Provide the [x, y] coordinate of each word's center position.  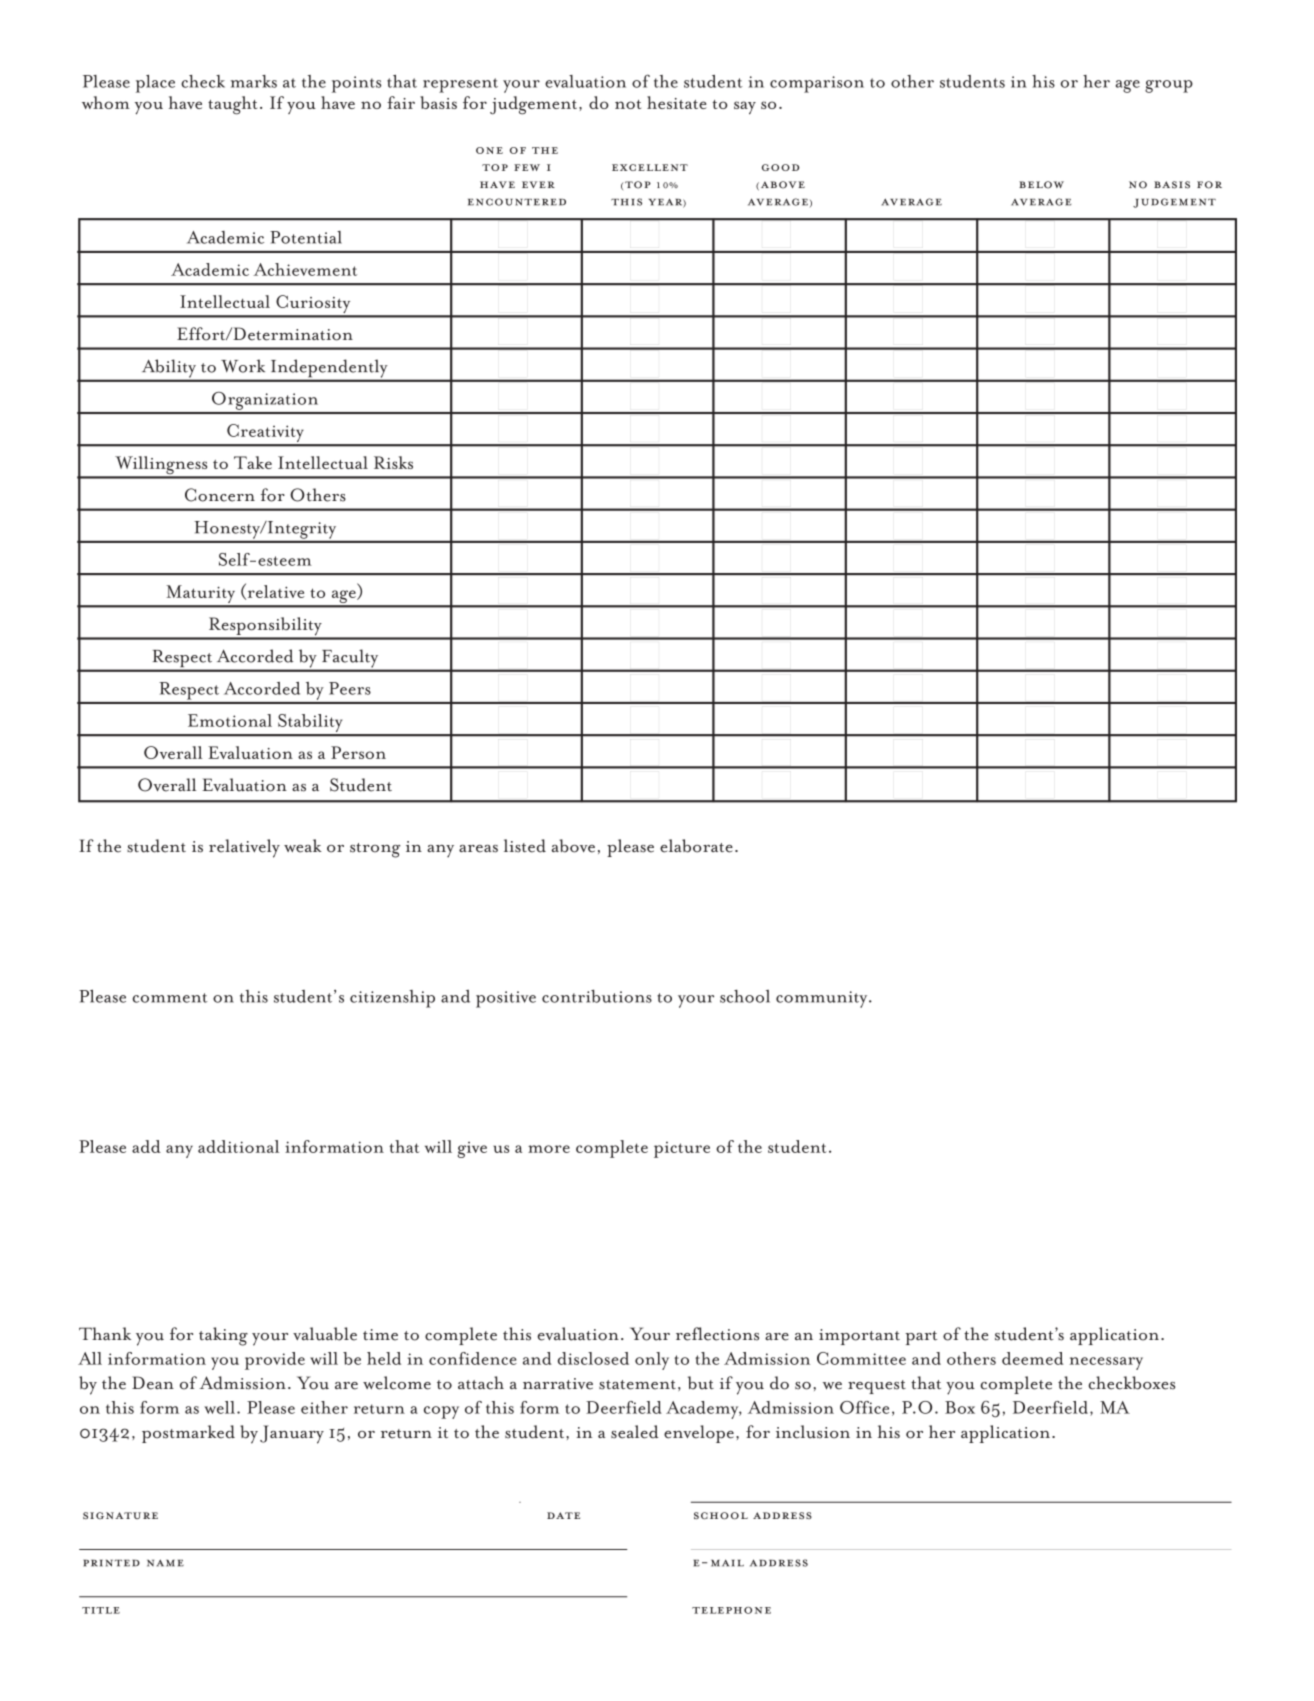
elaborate [696, 846]
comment [170, 998]
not [628, 104]
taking [223, 1336]
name [165, 1563]
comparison [817, 84]
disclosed [593, 1358]
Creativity [265, 434]
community [823, 999]
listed [525, 846]
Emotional [230, 720]
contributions [597, 996]
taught [232, 105]
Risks [393, 462]
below [1041, 185]
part [921, 1338]
